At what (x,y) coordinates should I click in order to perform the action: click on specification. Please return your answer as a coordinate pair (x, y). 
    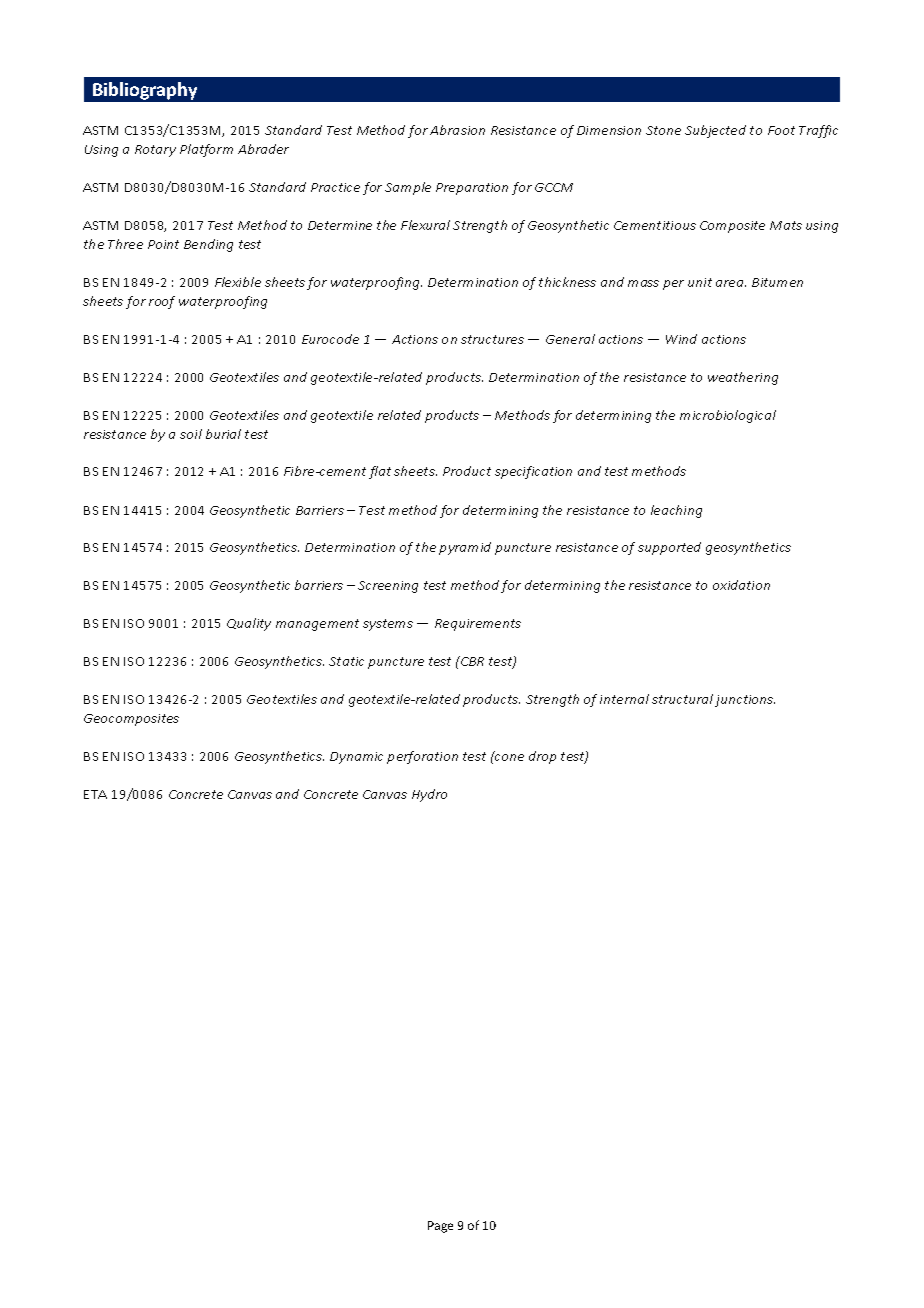
    Looking at the image, I should click on (533, 472).
